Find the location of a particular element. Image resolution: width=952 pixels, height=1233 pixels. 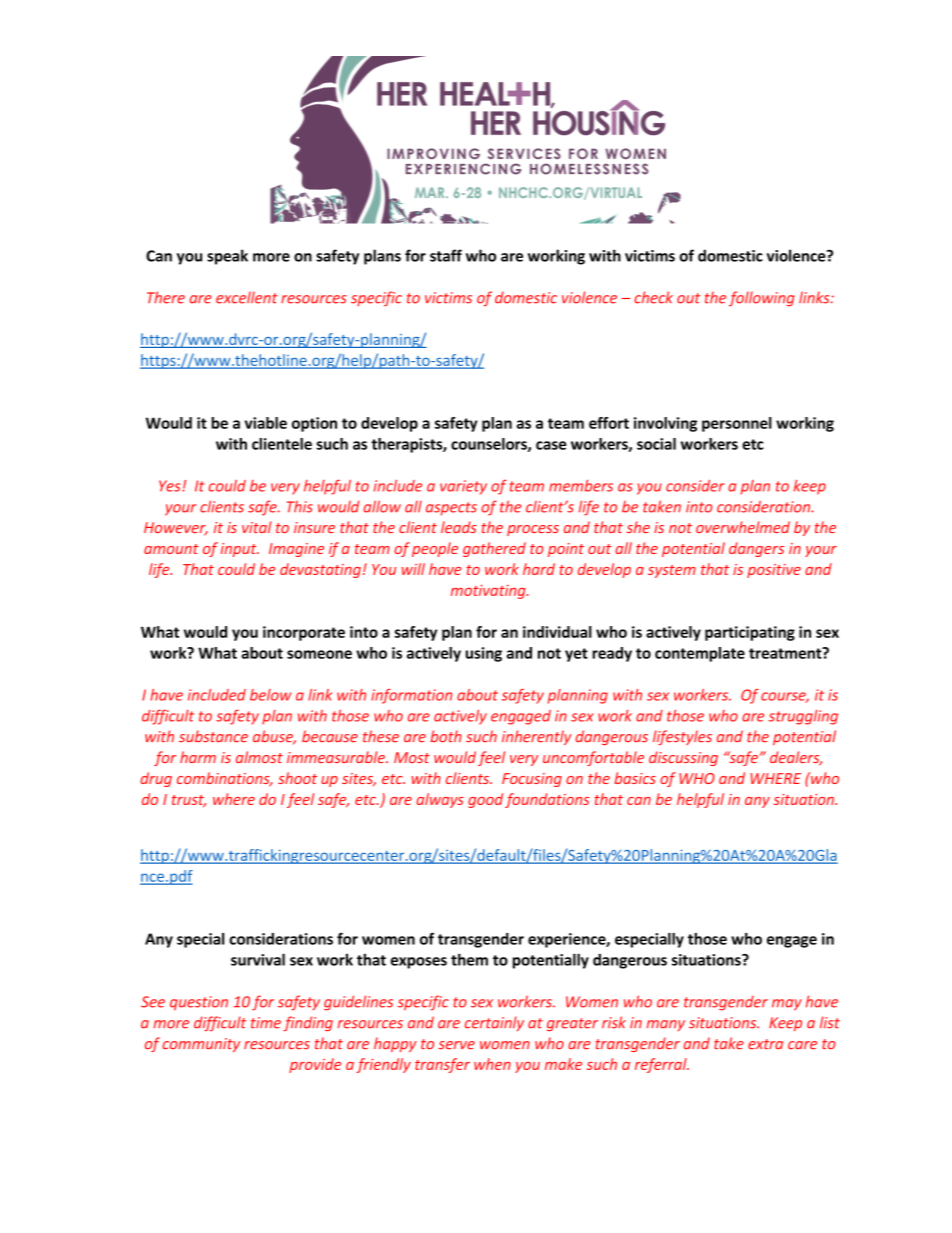

excellent is located at coordinates (247, 297).
